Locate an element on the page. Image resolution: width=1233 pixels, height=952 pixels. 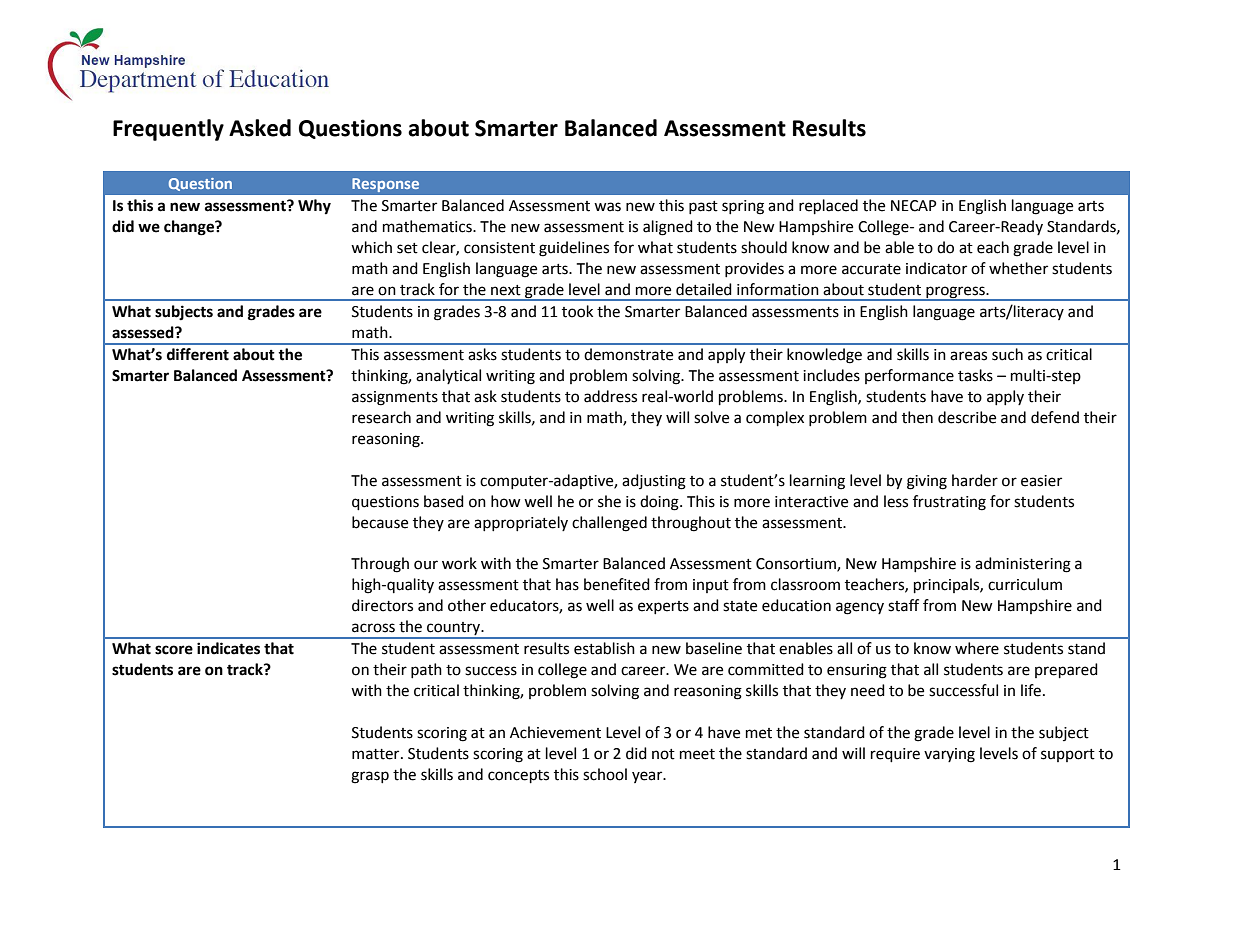
replaced is located at coordinates (828, 207).
